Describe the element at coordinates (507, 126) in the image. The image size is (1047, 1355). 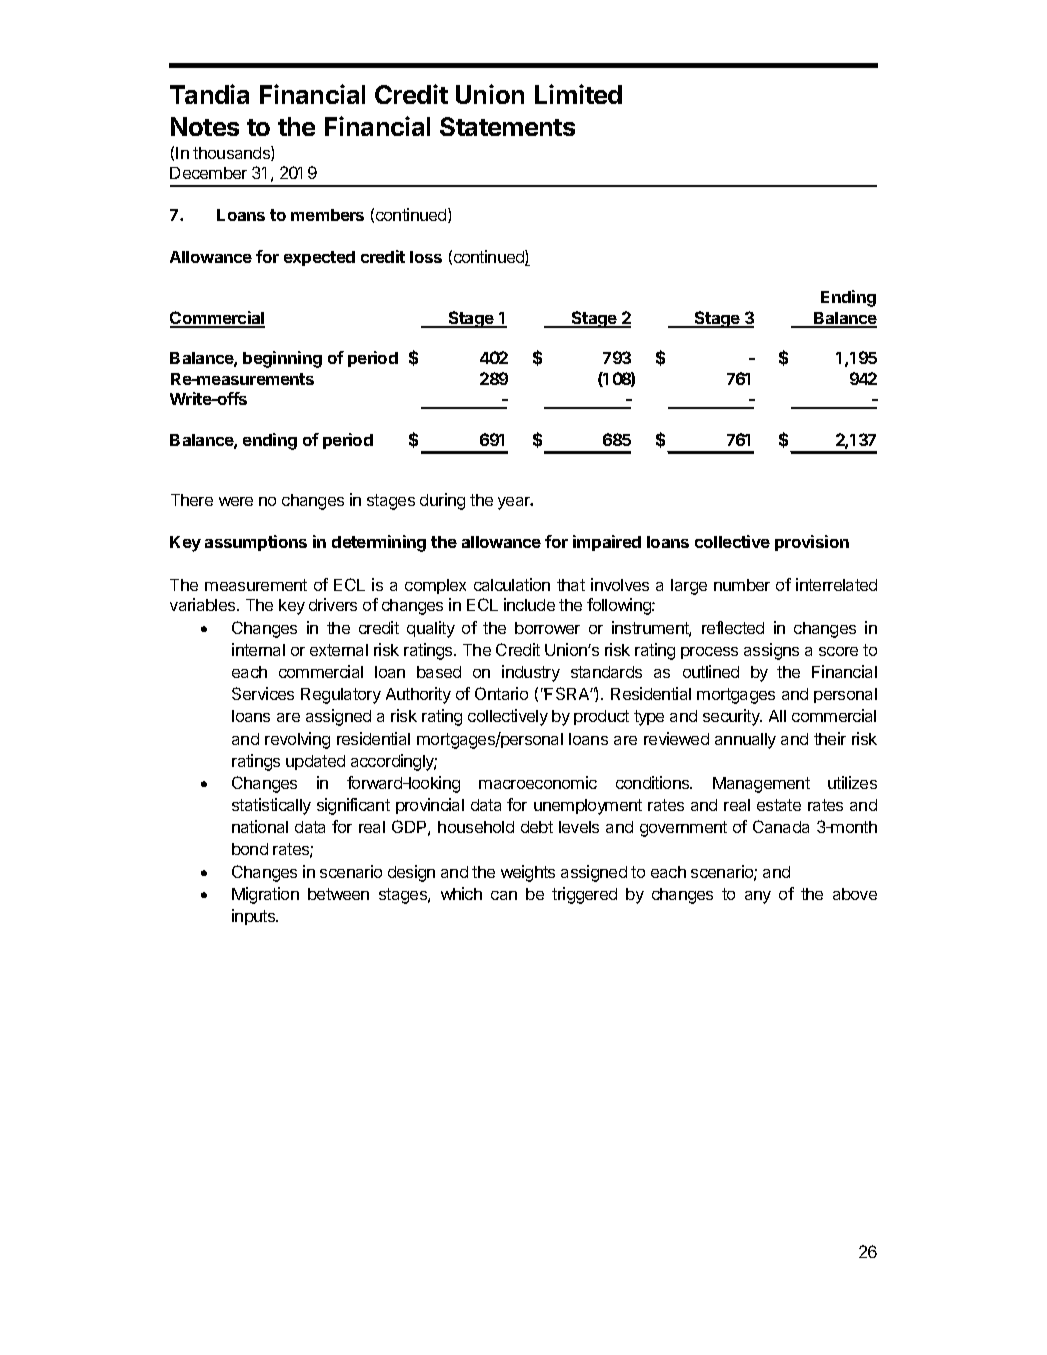
I see `Statements` at that location.
